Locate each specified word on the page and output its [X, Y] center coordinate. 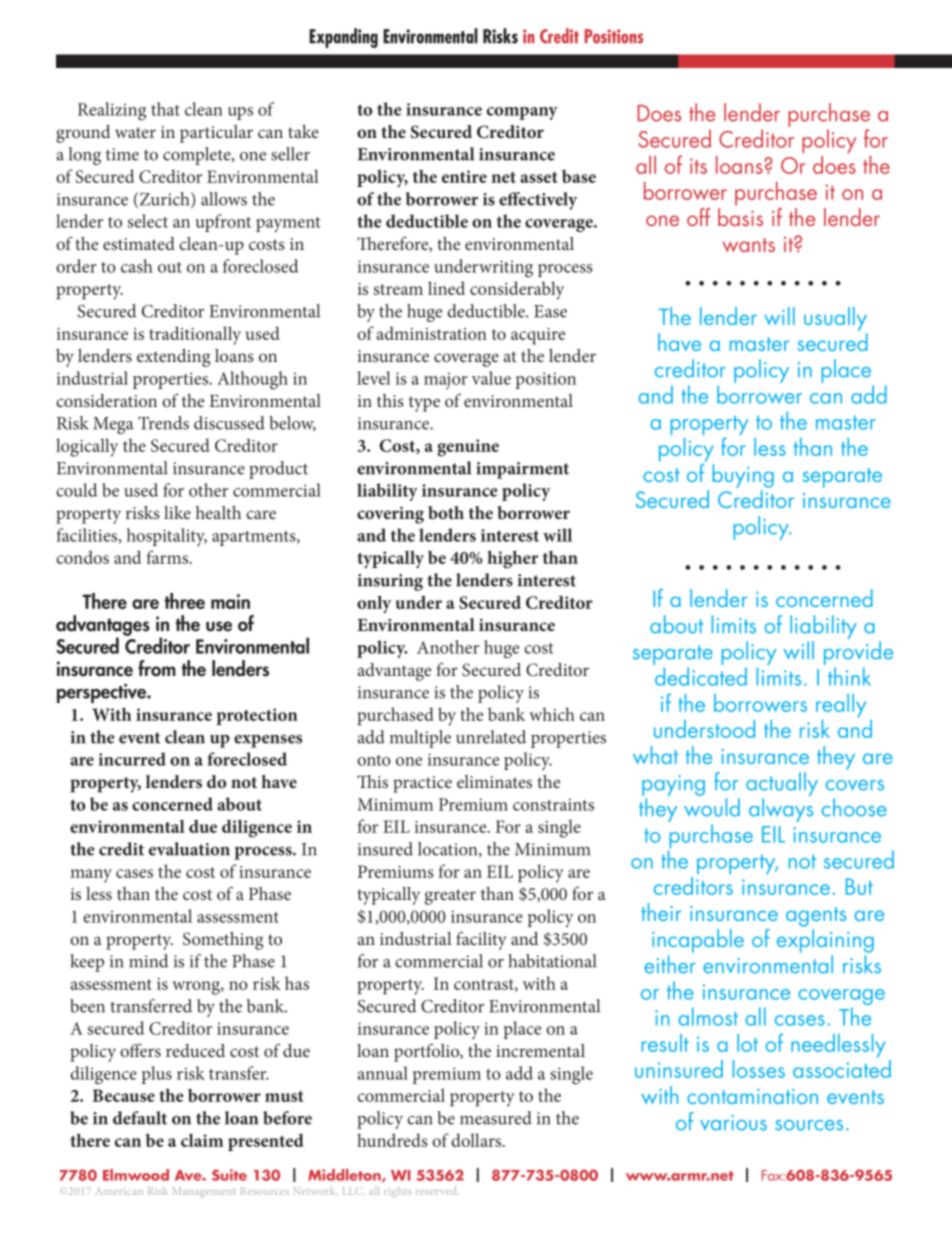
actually [782, 784]
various [733, 1123]
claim [202, 1140]
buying [743, 476]
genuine [468, 448]
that [165, 109]
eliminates [494, 781]
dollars [477, 1140]
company [522, 113]
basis [740, 217]
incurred [132, 759]
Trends [163, 423]
